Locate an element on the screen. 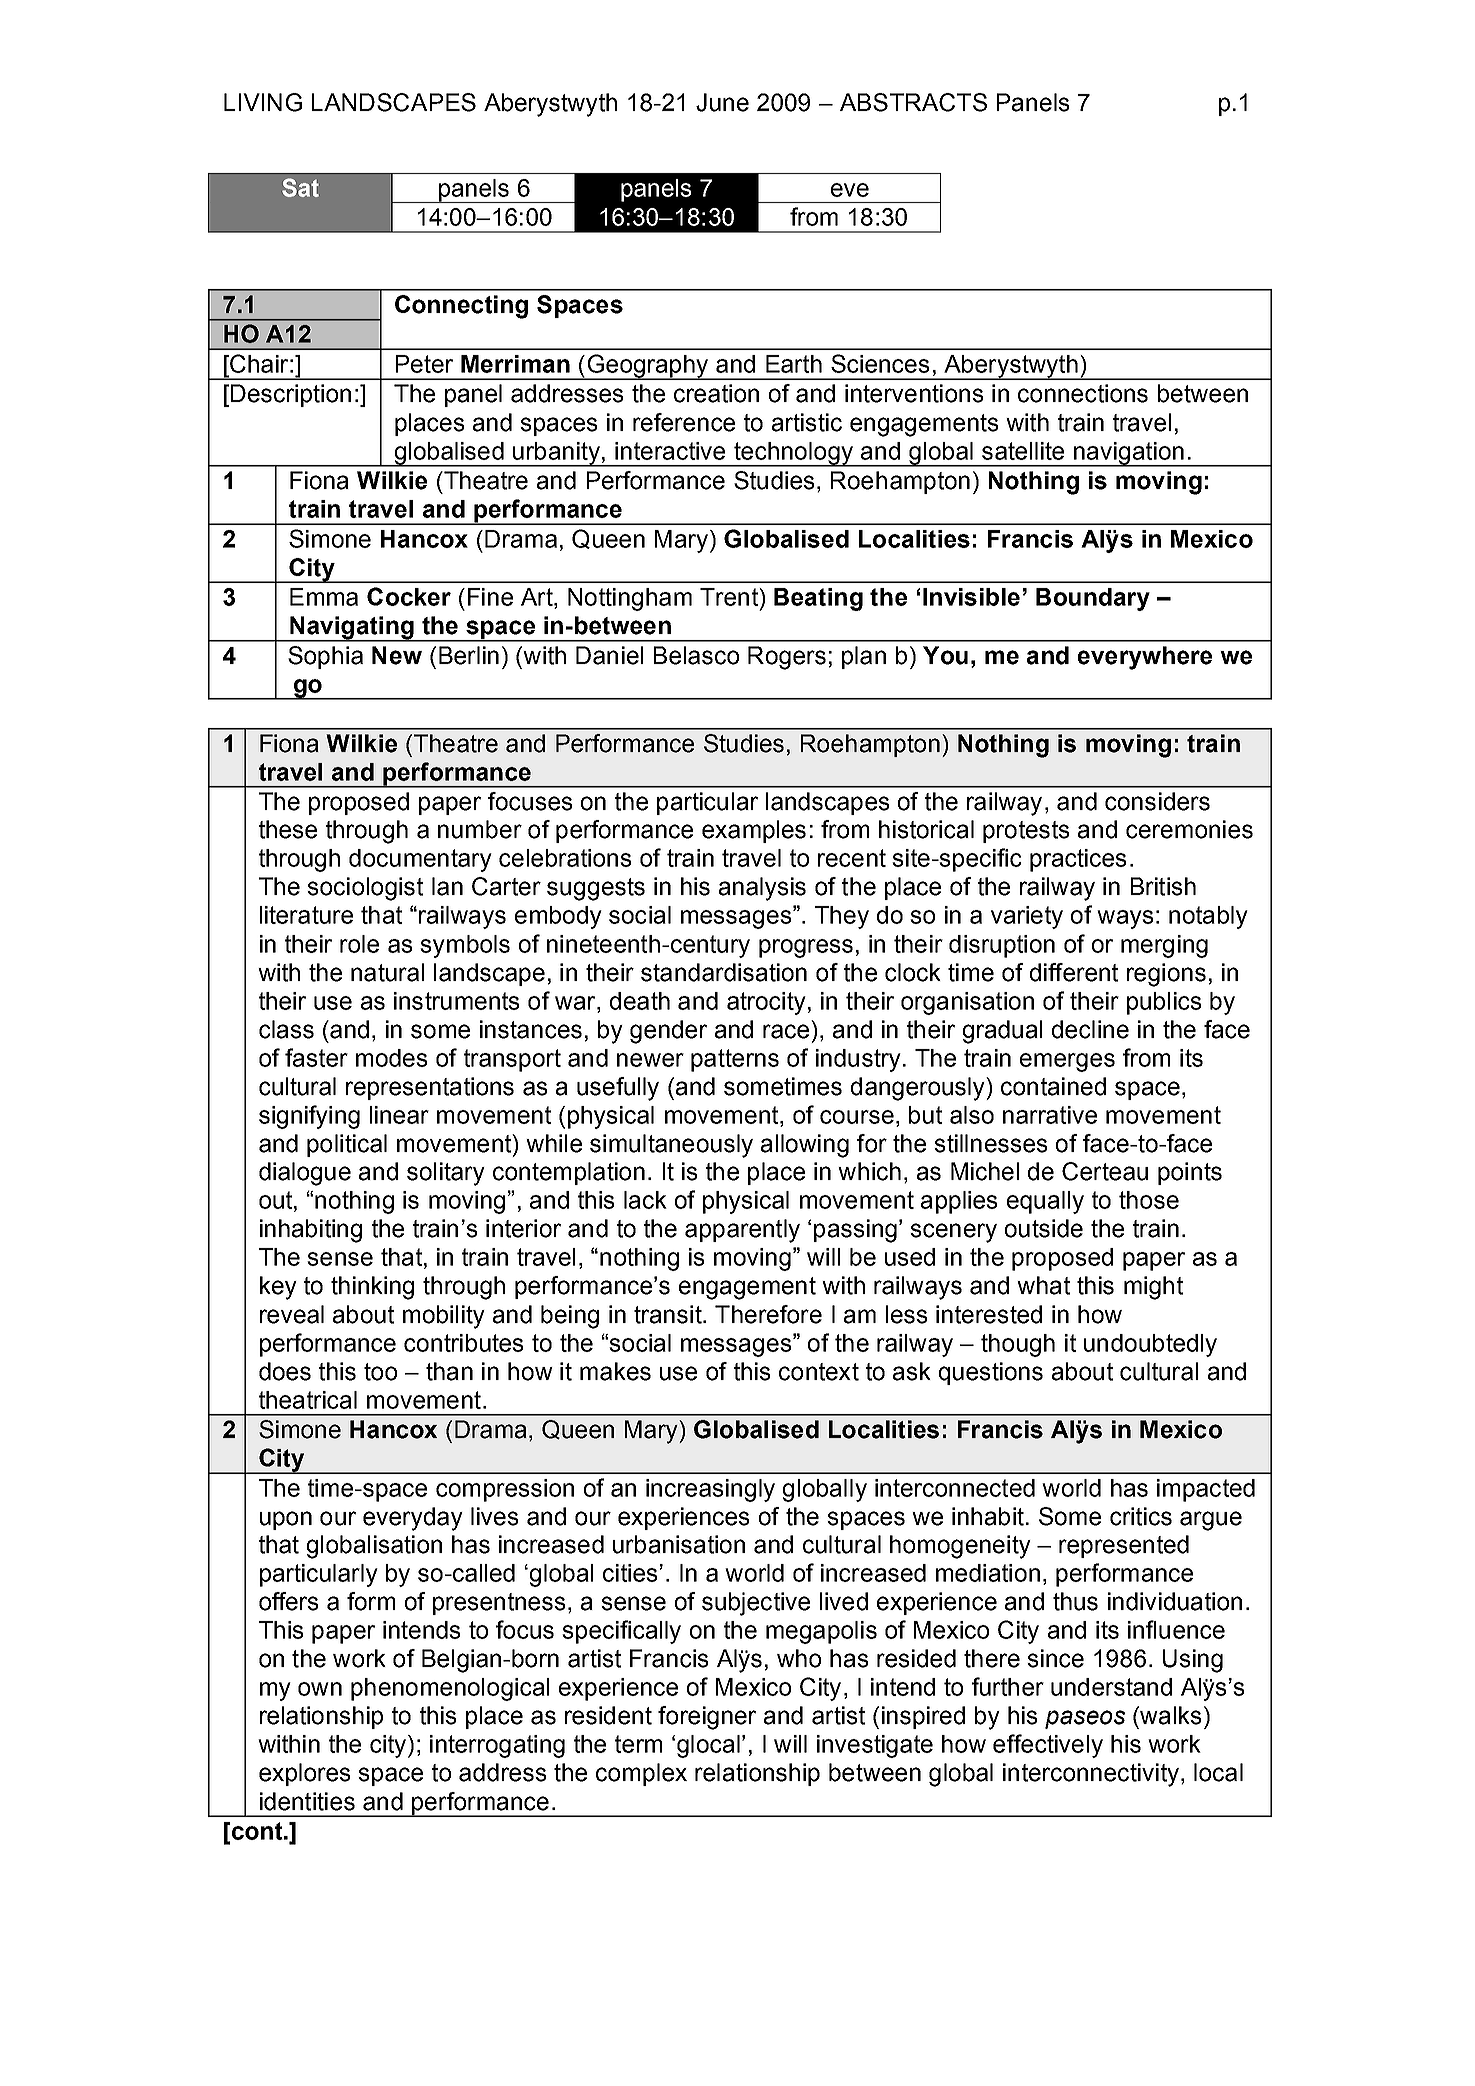 The image size is (1475, 2086). different is located at coordinates (1074, 972).
